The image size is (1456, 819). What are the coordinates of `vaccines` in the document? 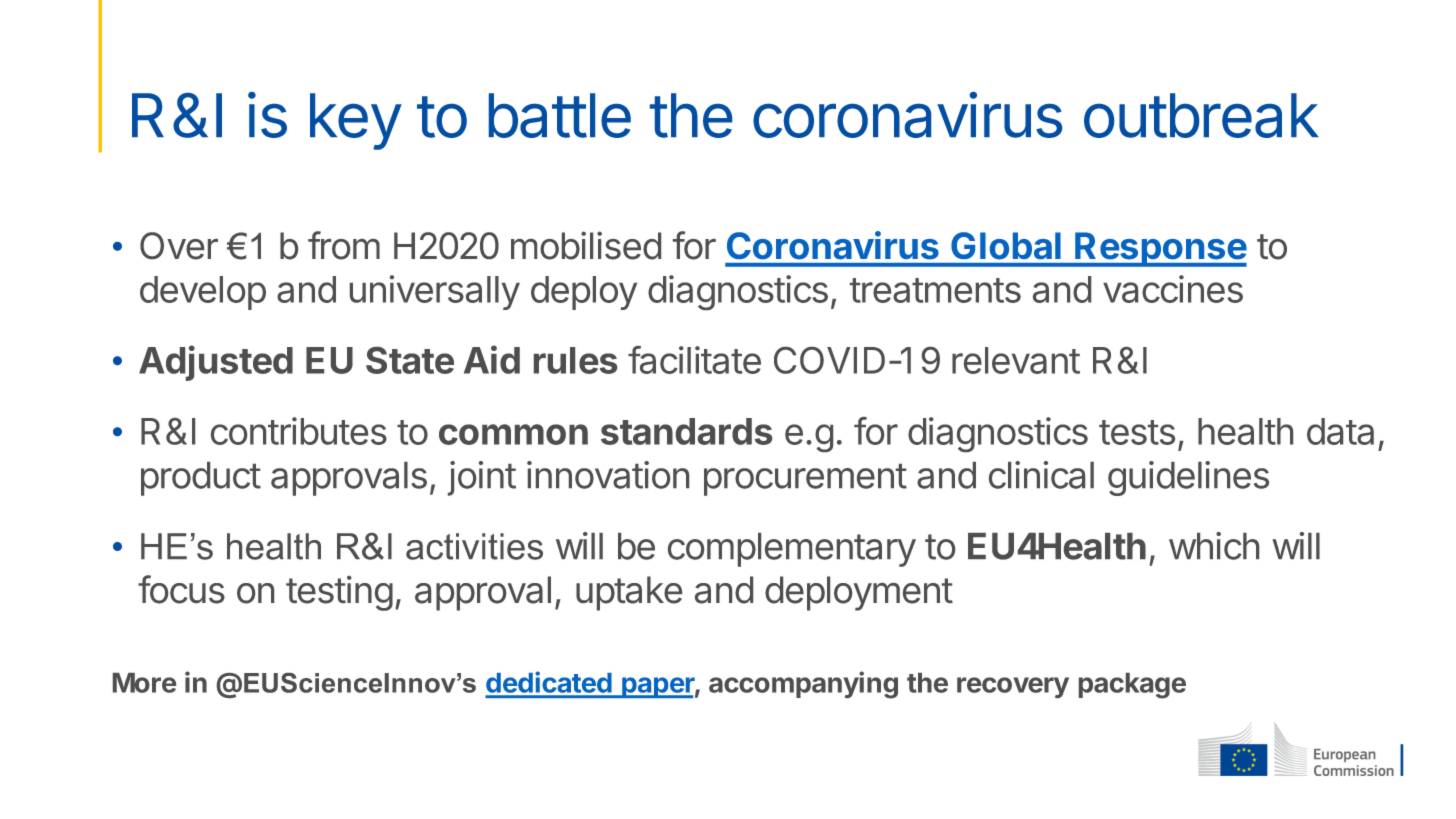 It's located at (1173, 289).
